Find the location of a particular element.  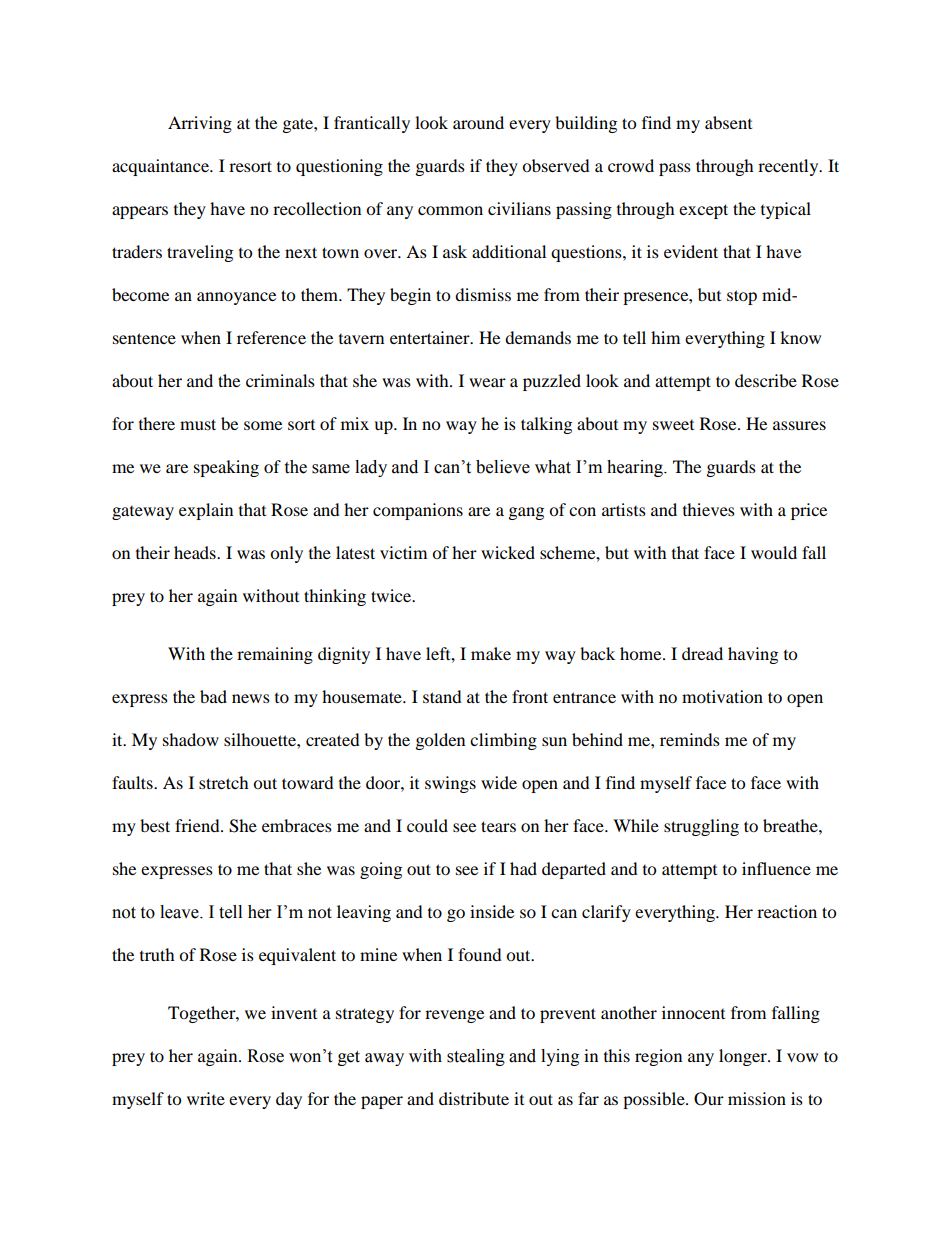

make is located at coordinates (491, 653).
